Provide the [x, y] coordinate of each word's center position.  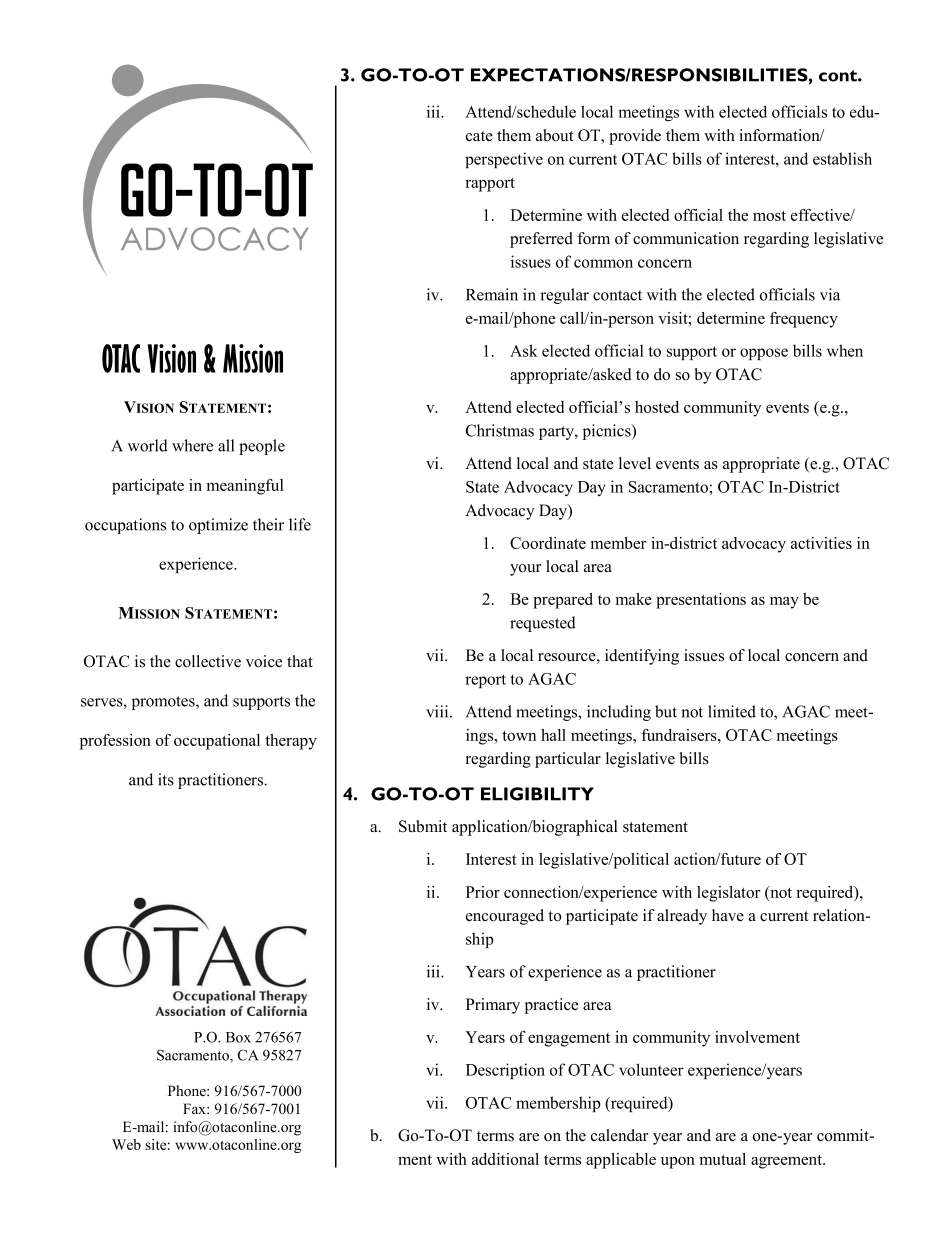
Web [126, 1144]
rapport [490, 185]
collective [208, 661]
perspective [504, 160]
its [166, 779]
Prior [483, 892]
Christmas [500, 430]
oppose [764, 354]
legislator [729, 894]
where [192, 445]
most [769, 216]
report [485, 681]
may [784, 603]
